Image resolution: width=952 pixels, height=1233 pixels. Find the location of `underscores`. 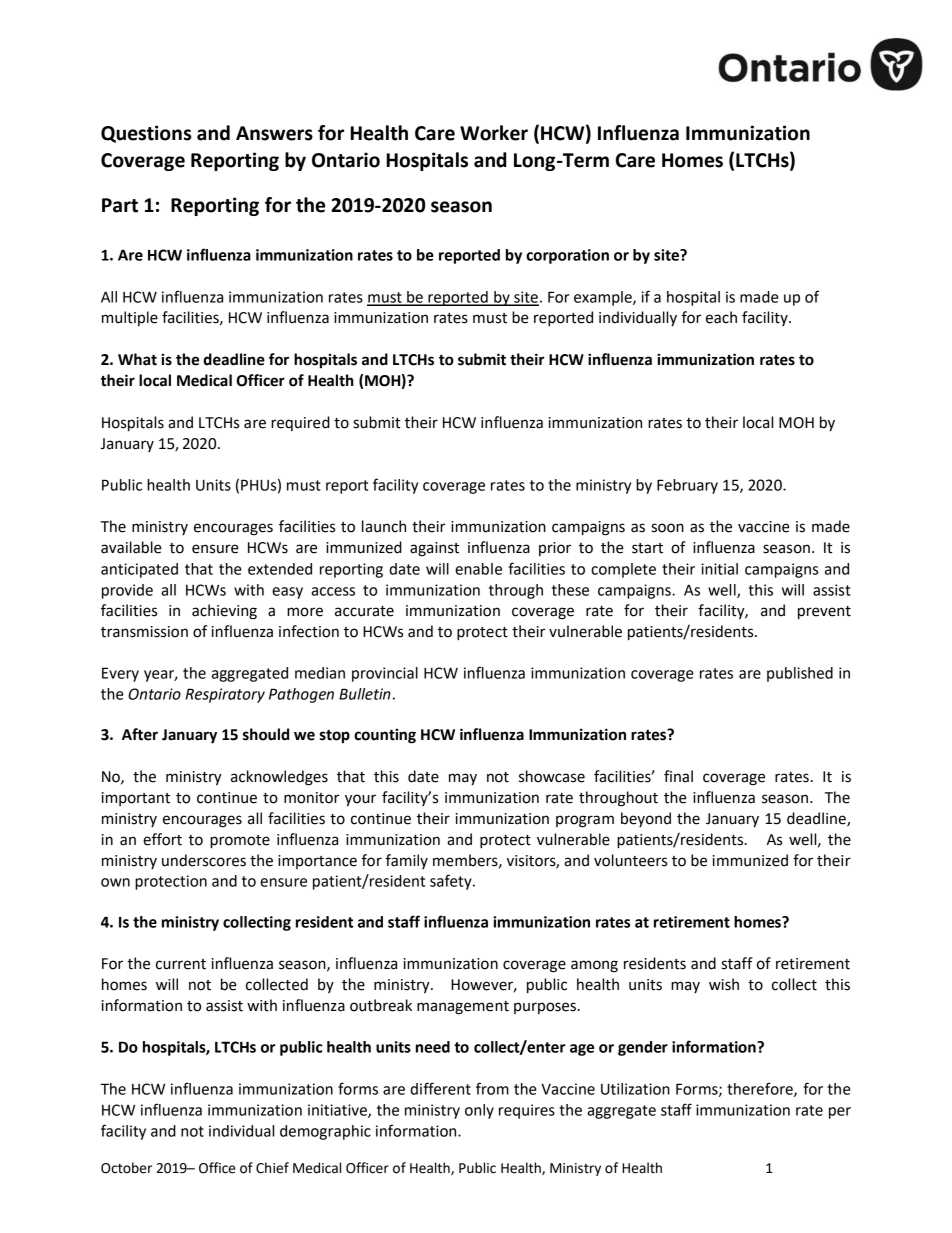

underscores is located at coordinates (204, 860).
